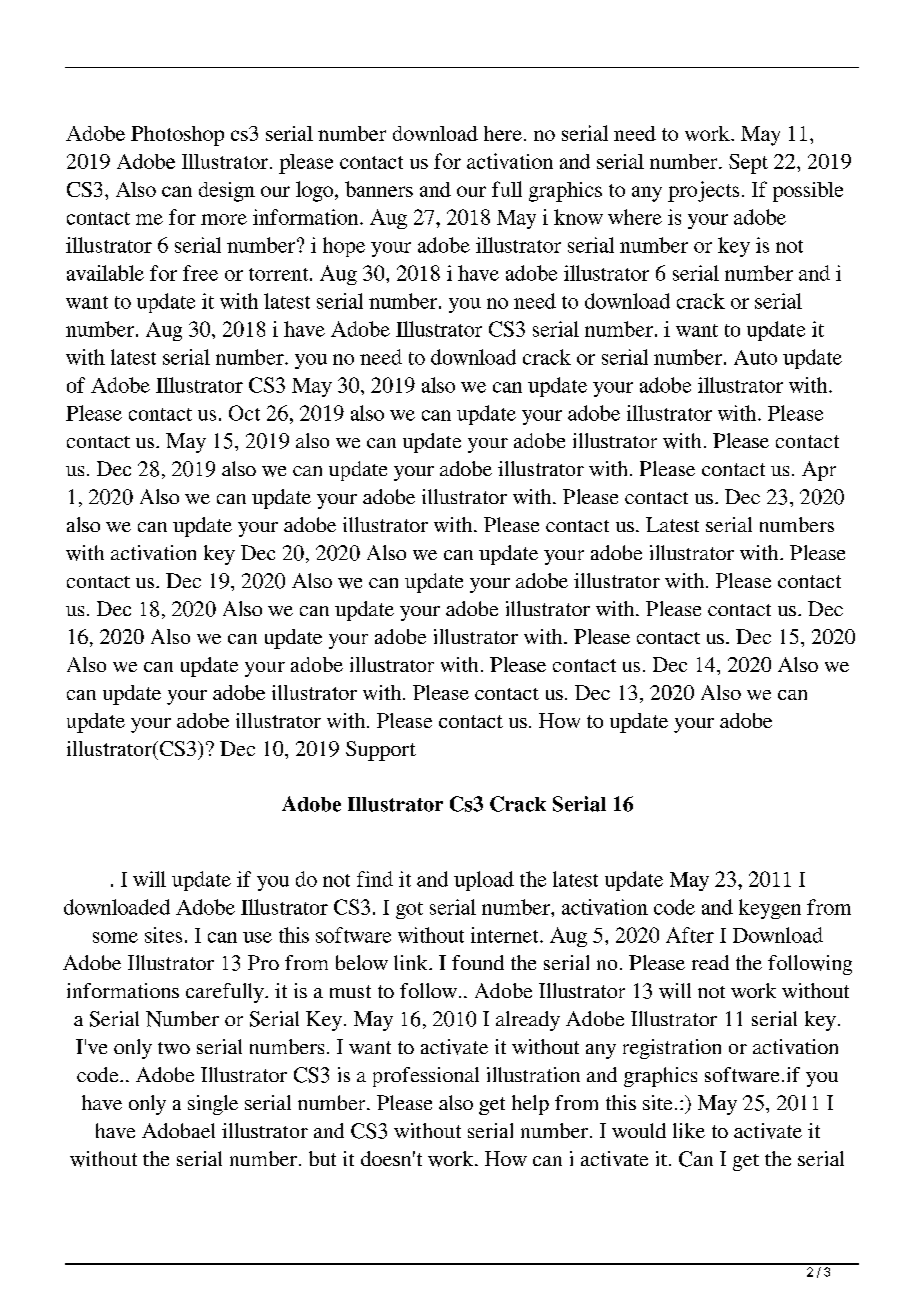 The image size is (924, 1308). Describe the element at coordinates (213, 1105) in the screenshot. I see `single` at that location.
